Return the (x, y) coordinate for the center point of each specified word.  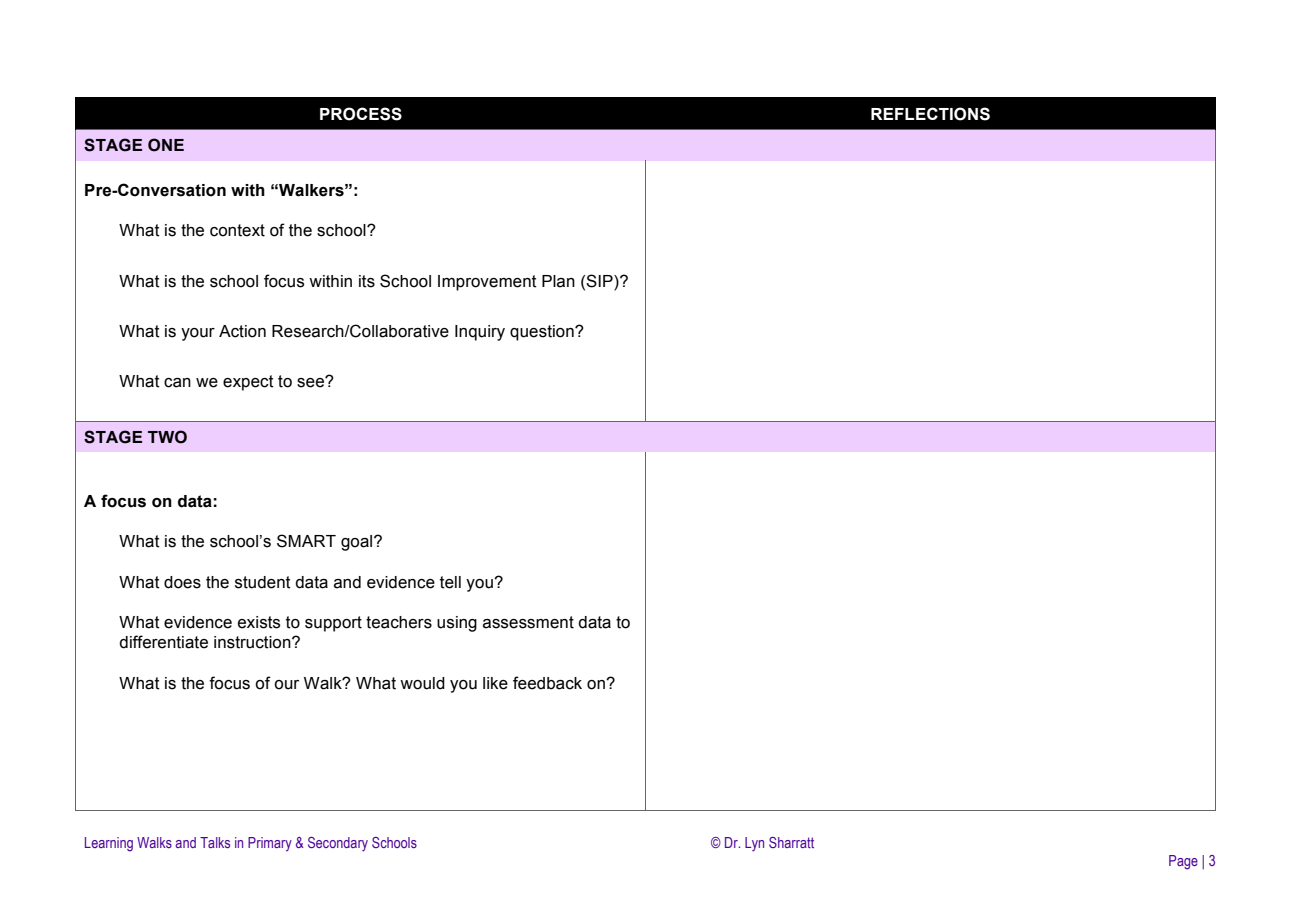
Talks (215, 842)
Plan (558, 281)
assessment (528, 622)
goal (358, 543)
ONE (166, 145)
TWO (167, 437)
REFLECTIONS (930, 114)
